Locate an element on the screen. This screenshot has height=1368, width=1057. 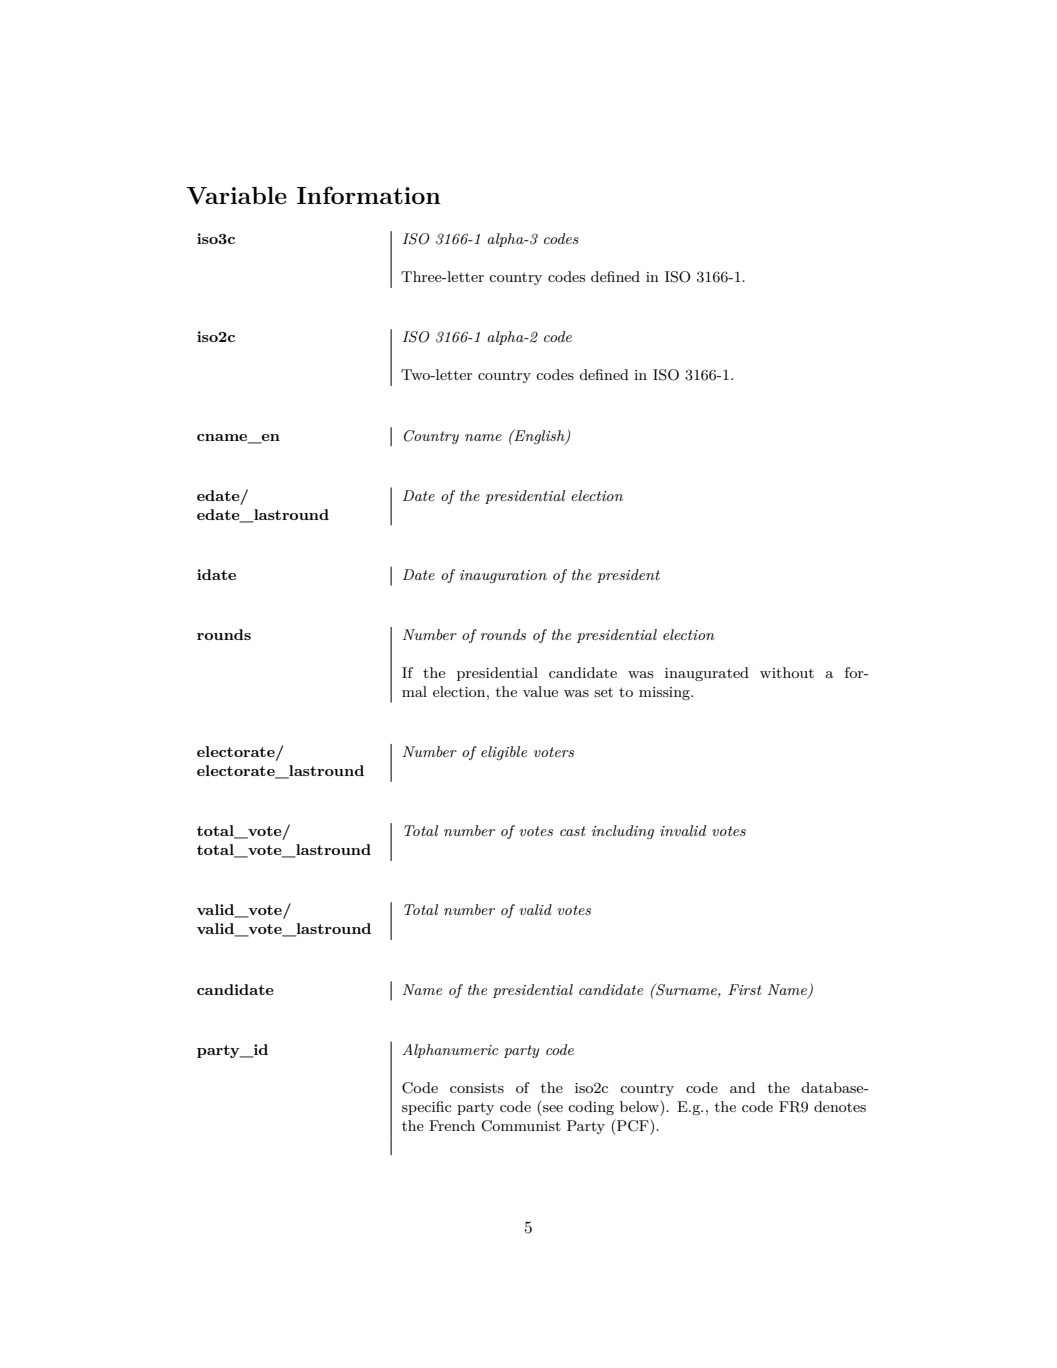
inauguration is located at coordinates (503, 576).
